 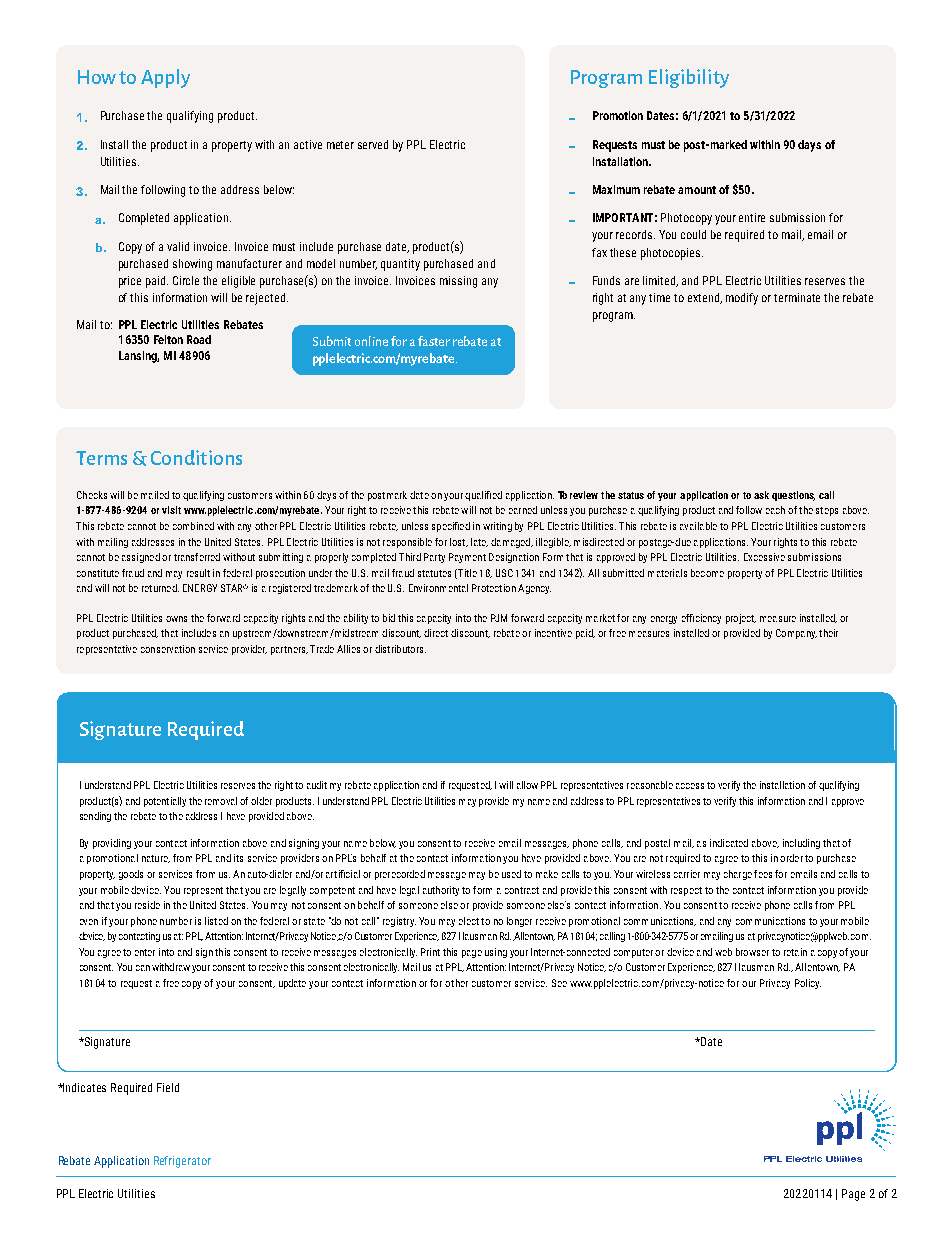 I want to click on Refrigerator, so click(x=182, y=1162).
